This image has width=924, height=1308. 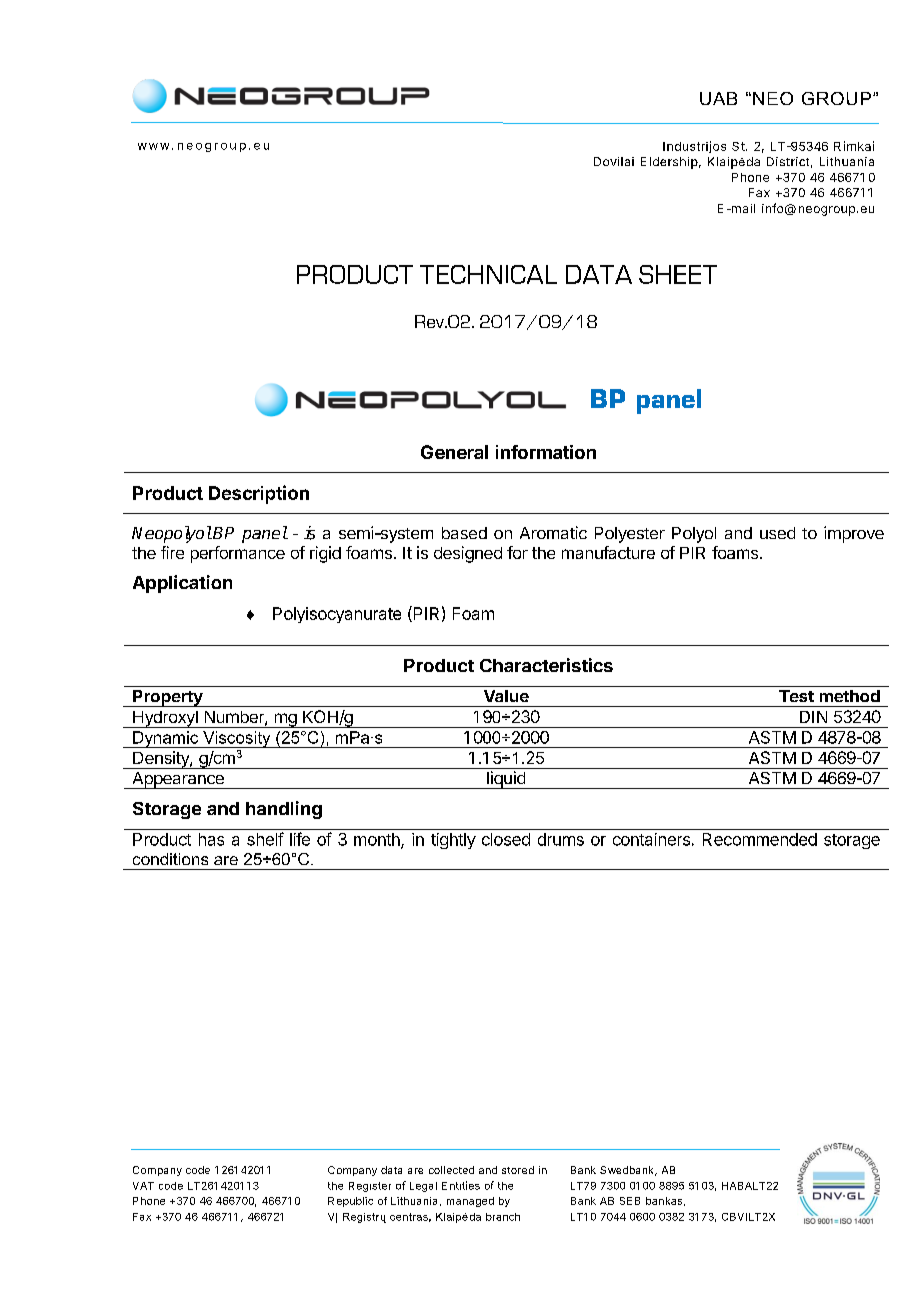 What do you see at coordinates (678, 274) in the image?
I see `SHEET` at bounding box center [678, 274].
